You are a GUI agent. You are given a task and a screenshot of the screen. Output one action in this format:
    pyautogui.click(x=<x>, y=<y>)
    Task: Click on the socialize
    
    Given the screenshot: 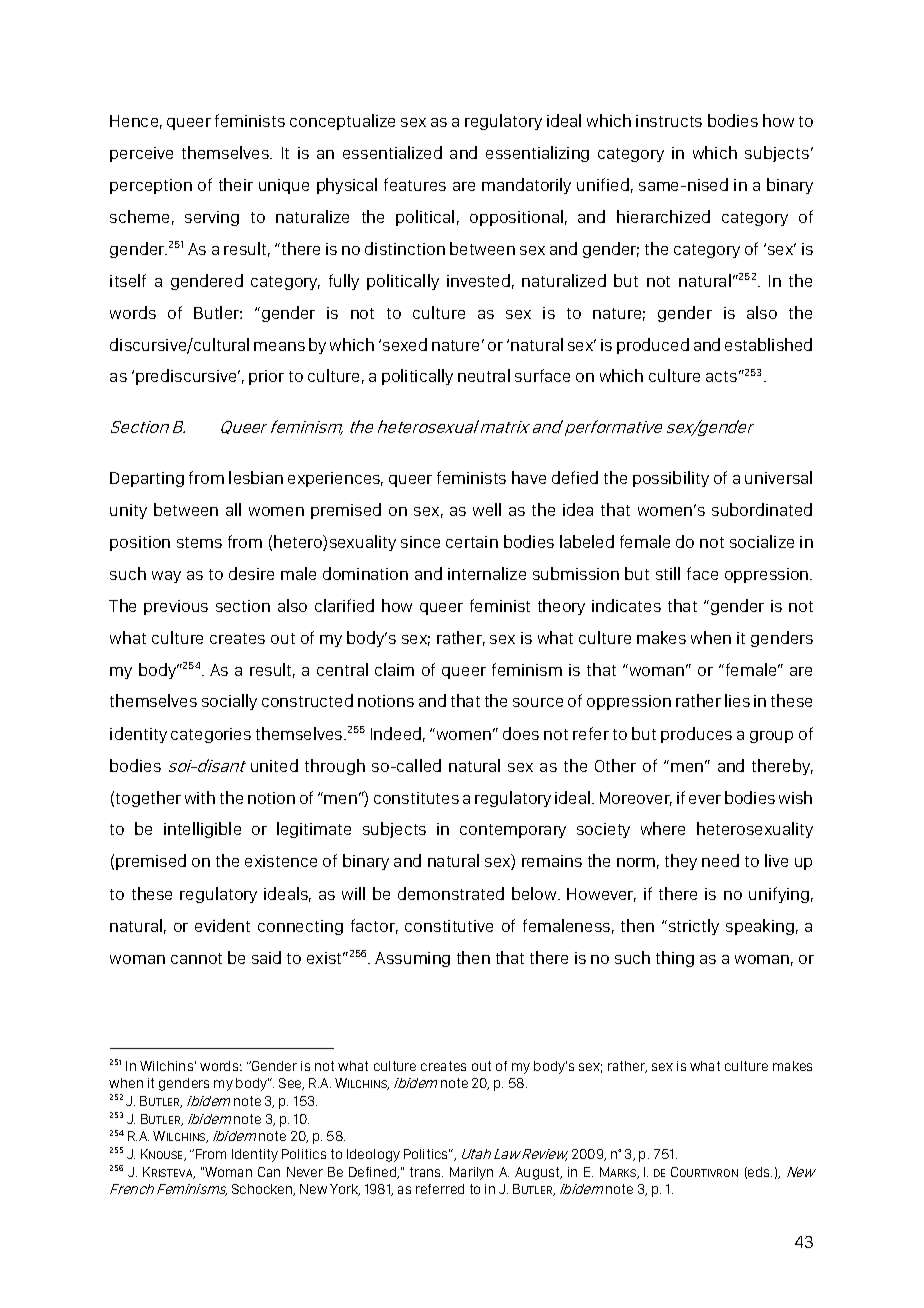 What is the action you would take?
    pyautogui.click(x=762, y=541)
